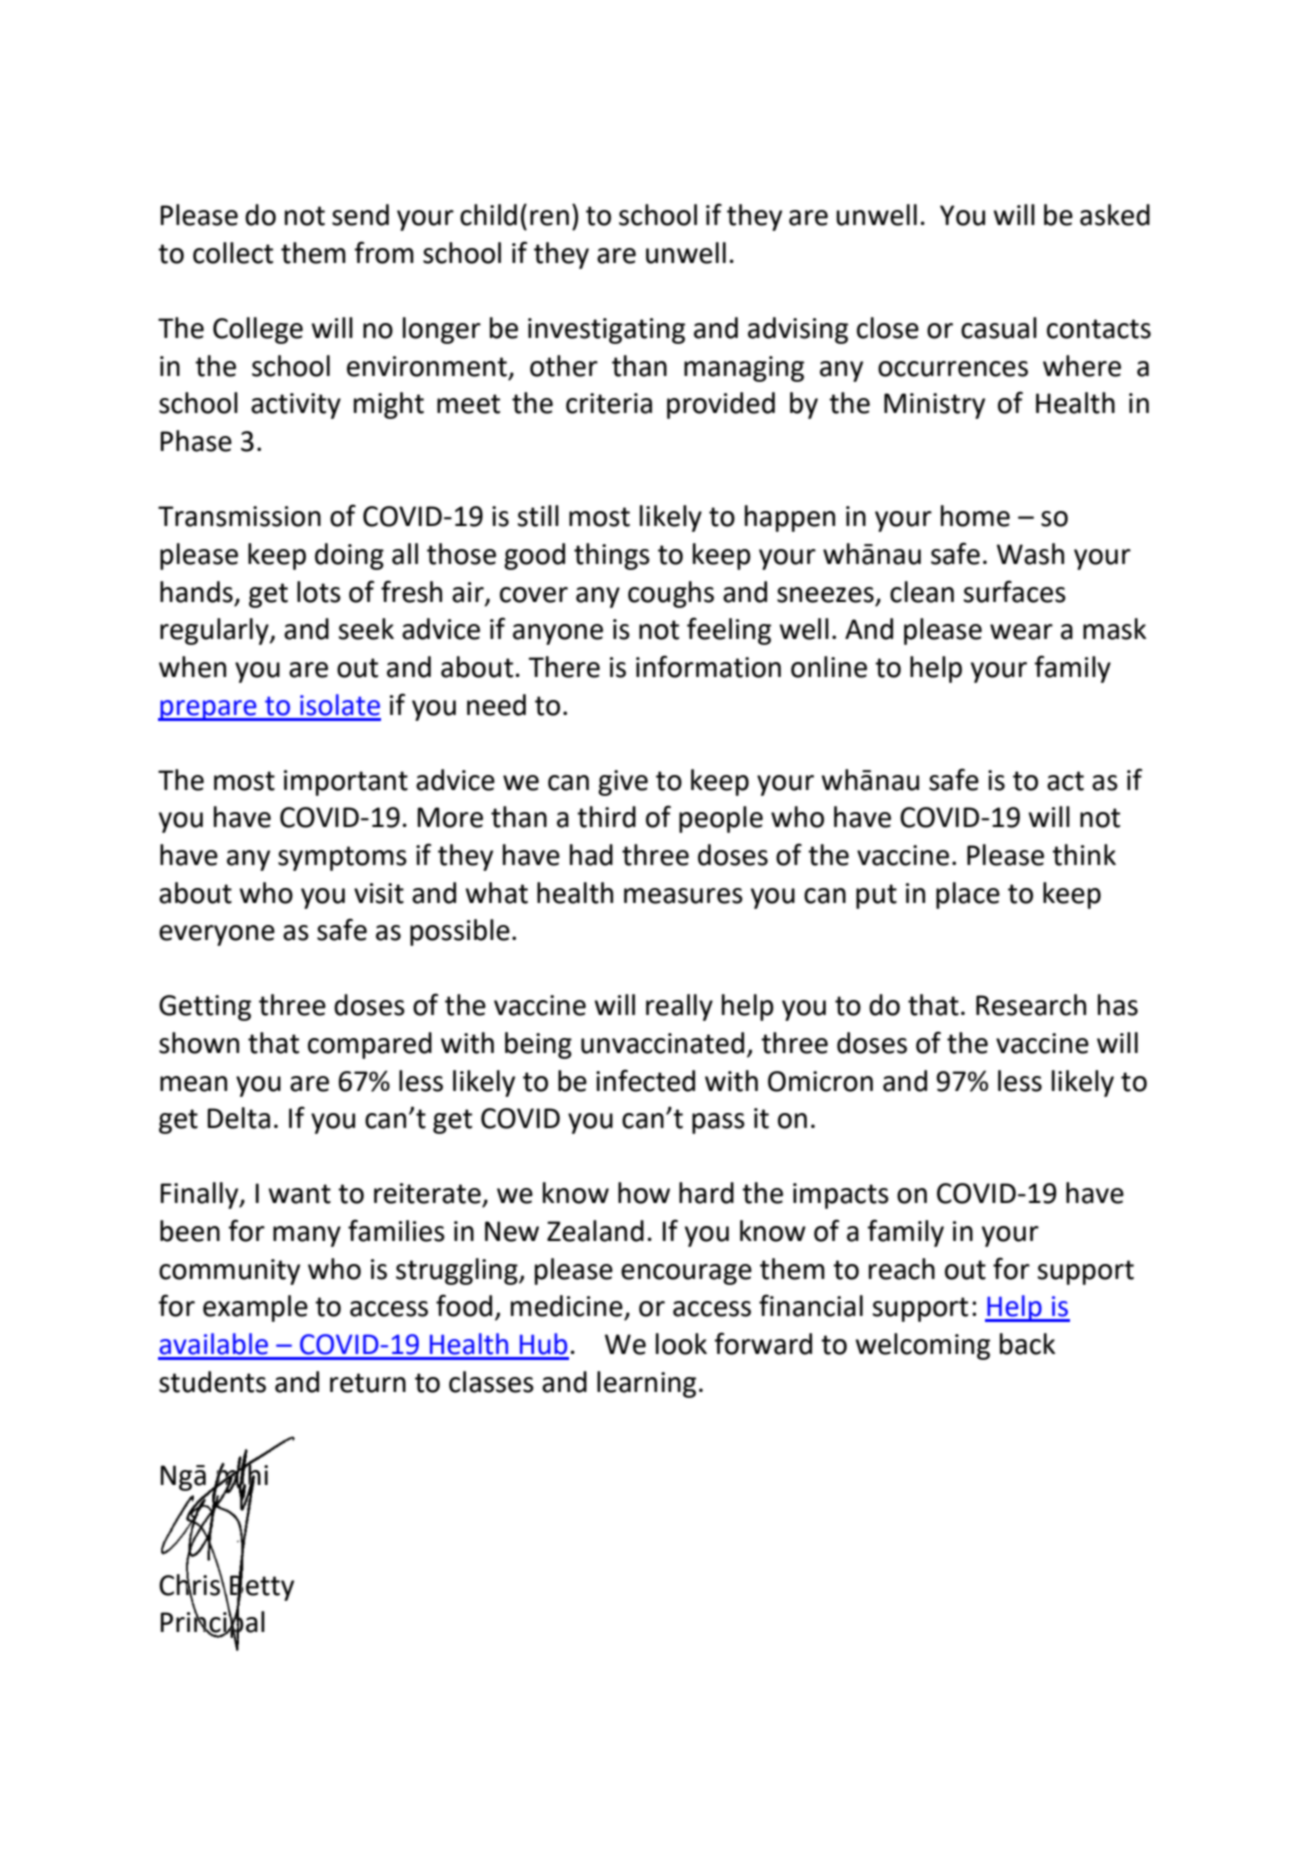 The image size is (1310, 1853). What do you see at coordinates (233, 253) in the document?
I see `collect` at bounding box center [233, 253].
